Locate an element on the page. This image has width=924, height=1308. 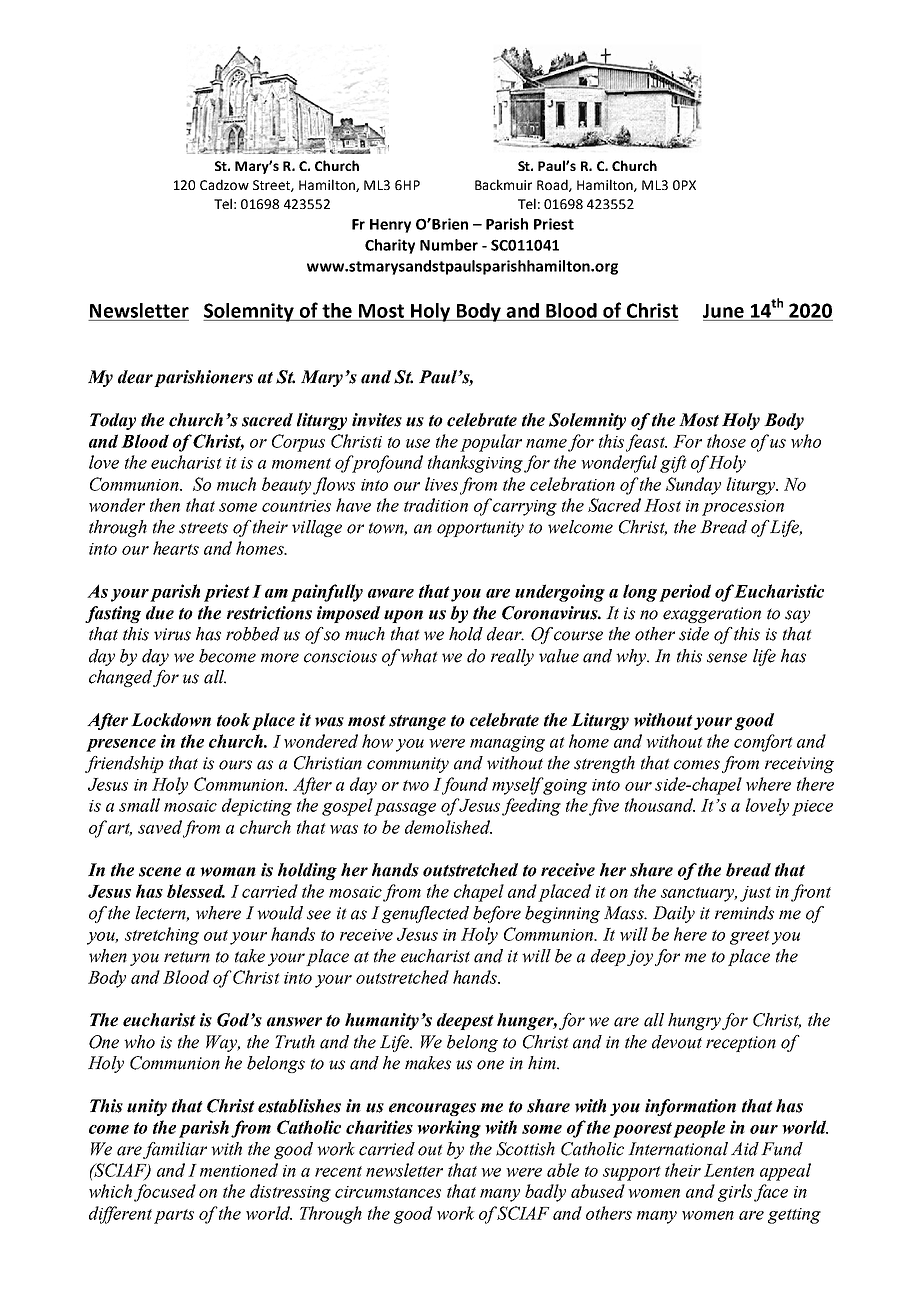
Number is located at coordinates (449, 245).
